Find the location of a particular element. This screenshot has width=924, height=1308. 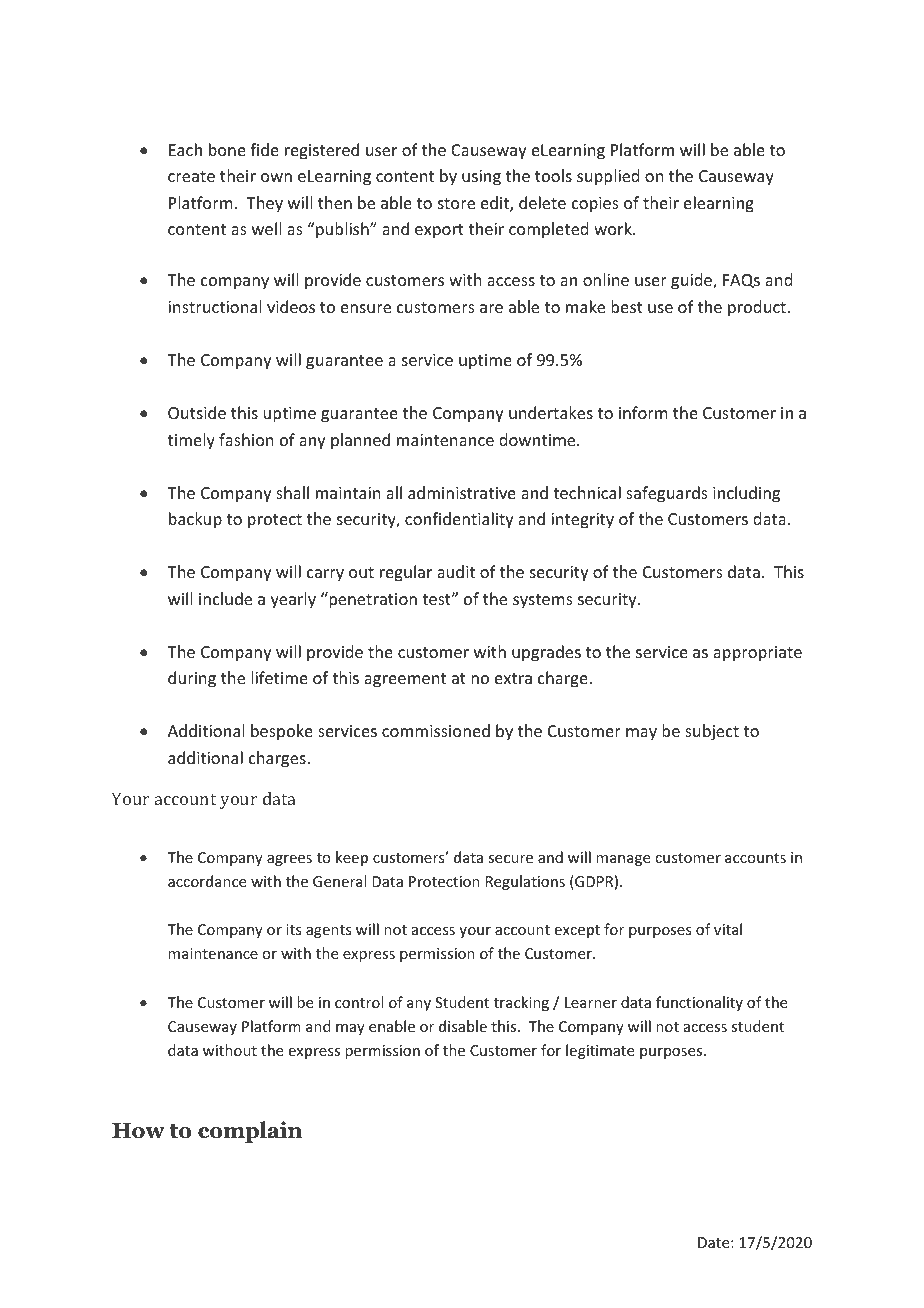

create is located at coordinates (191, 176).
